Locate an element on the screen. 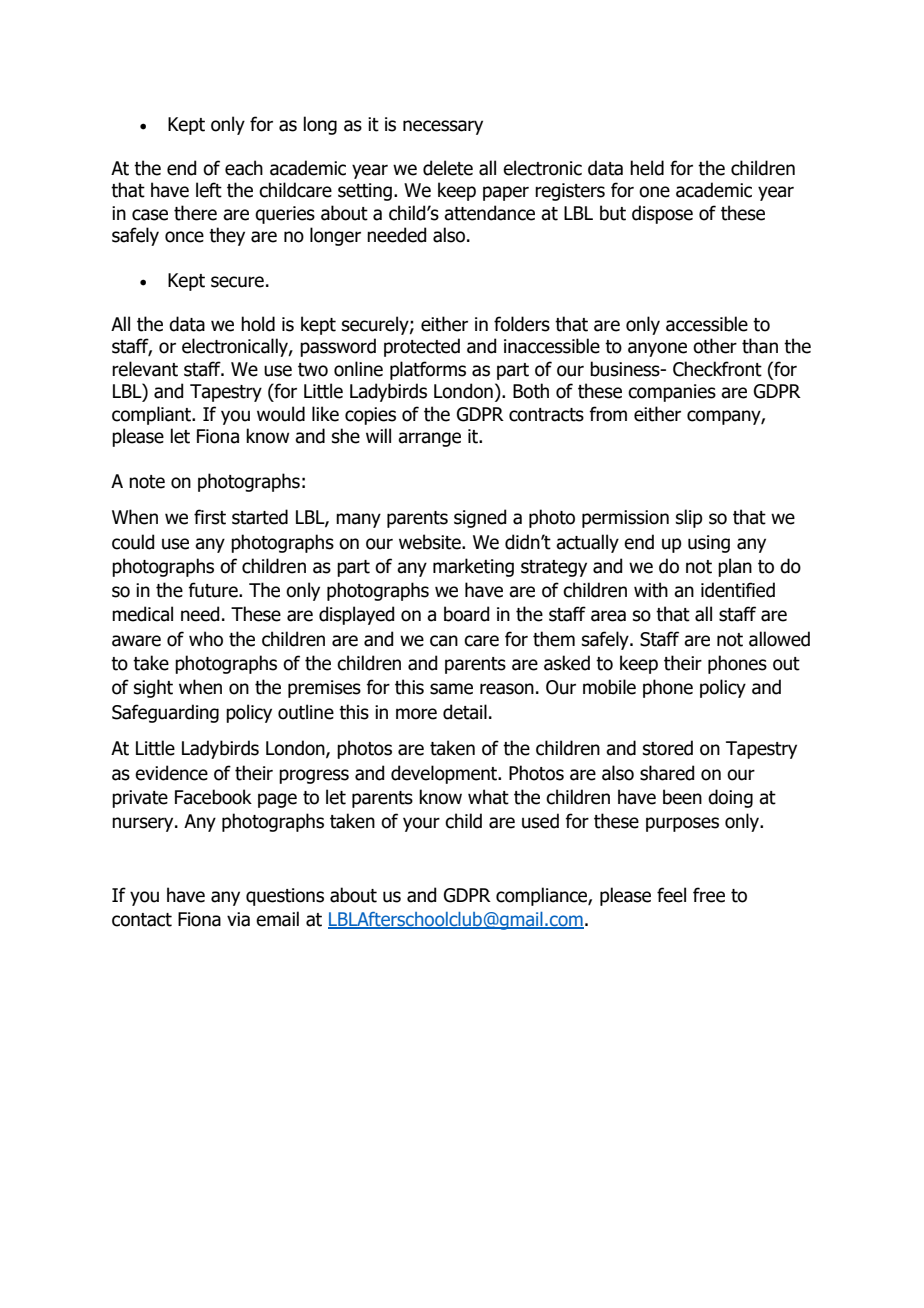 The width and height of the screenshot is (924, 1308). can is located at coordinates (444, 641).
